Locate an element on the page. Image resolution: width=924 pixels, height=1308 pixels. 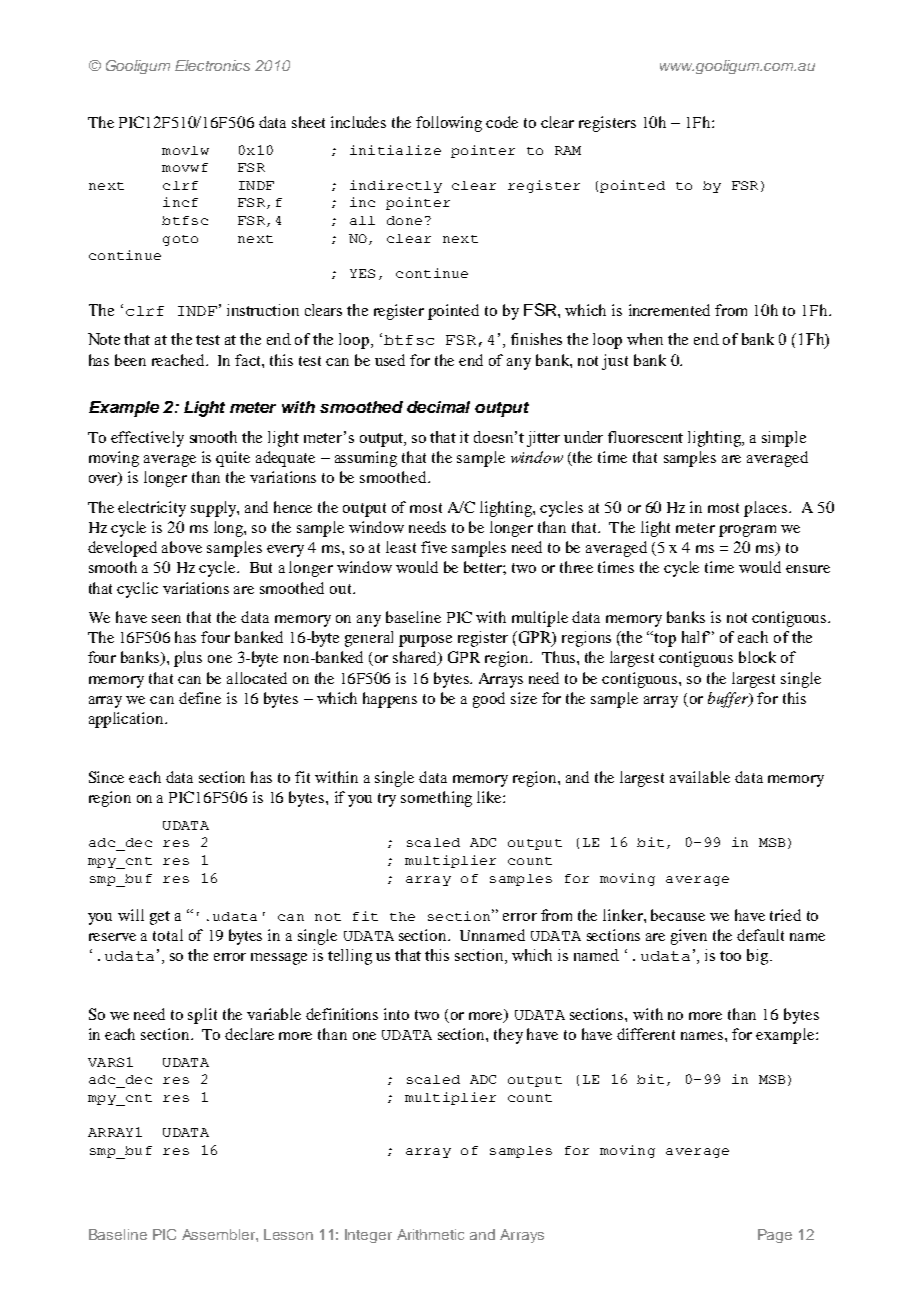
incremented is located at coordinates (669, 310).
